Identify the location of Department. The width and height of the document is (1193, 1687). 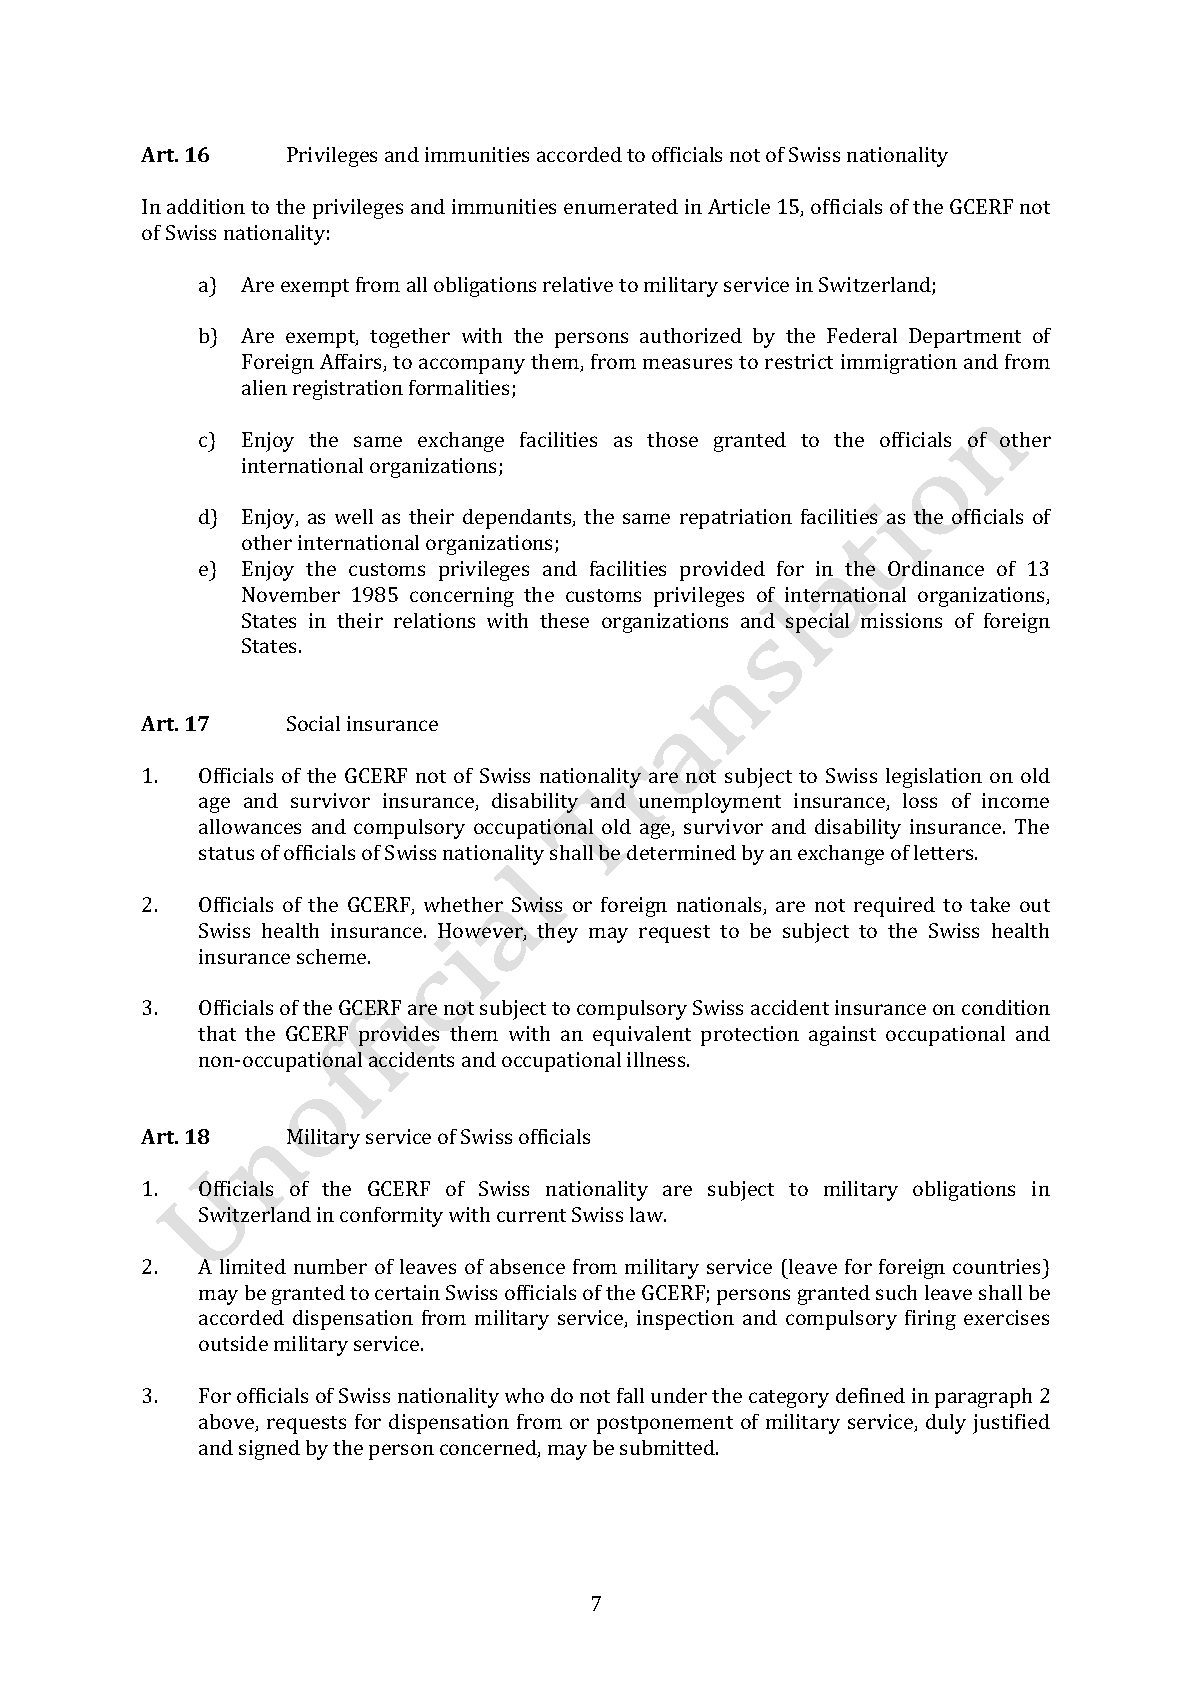
(965, 338).
